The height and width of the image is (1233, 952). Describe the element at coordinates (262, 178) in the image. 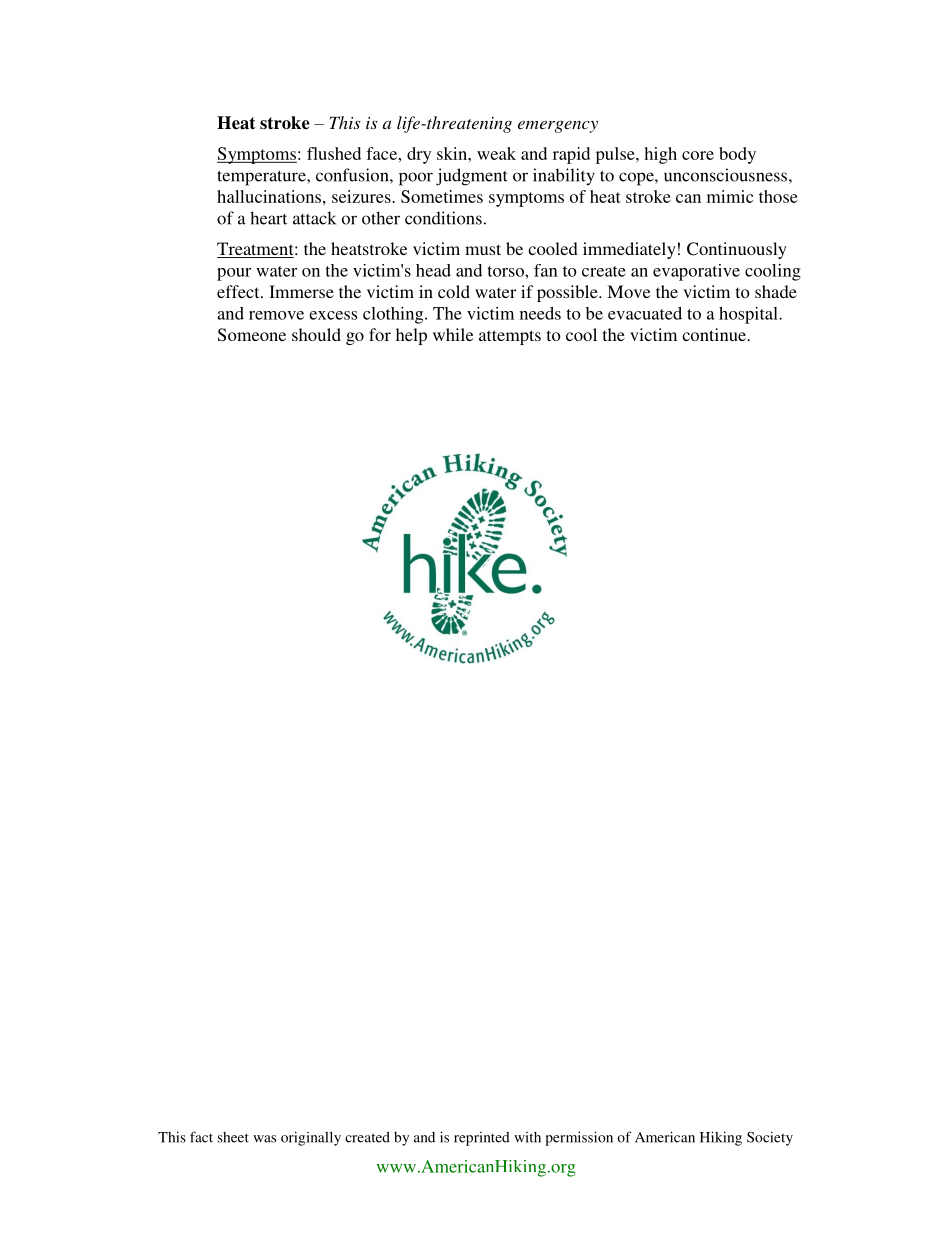

I see `temperature` at that location.
